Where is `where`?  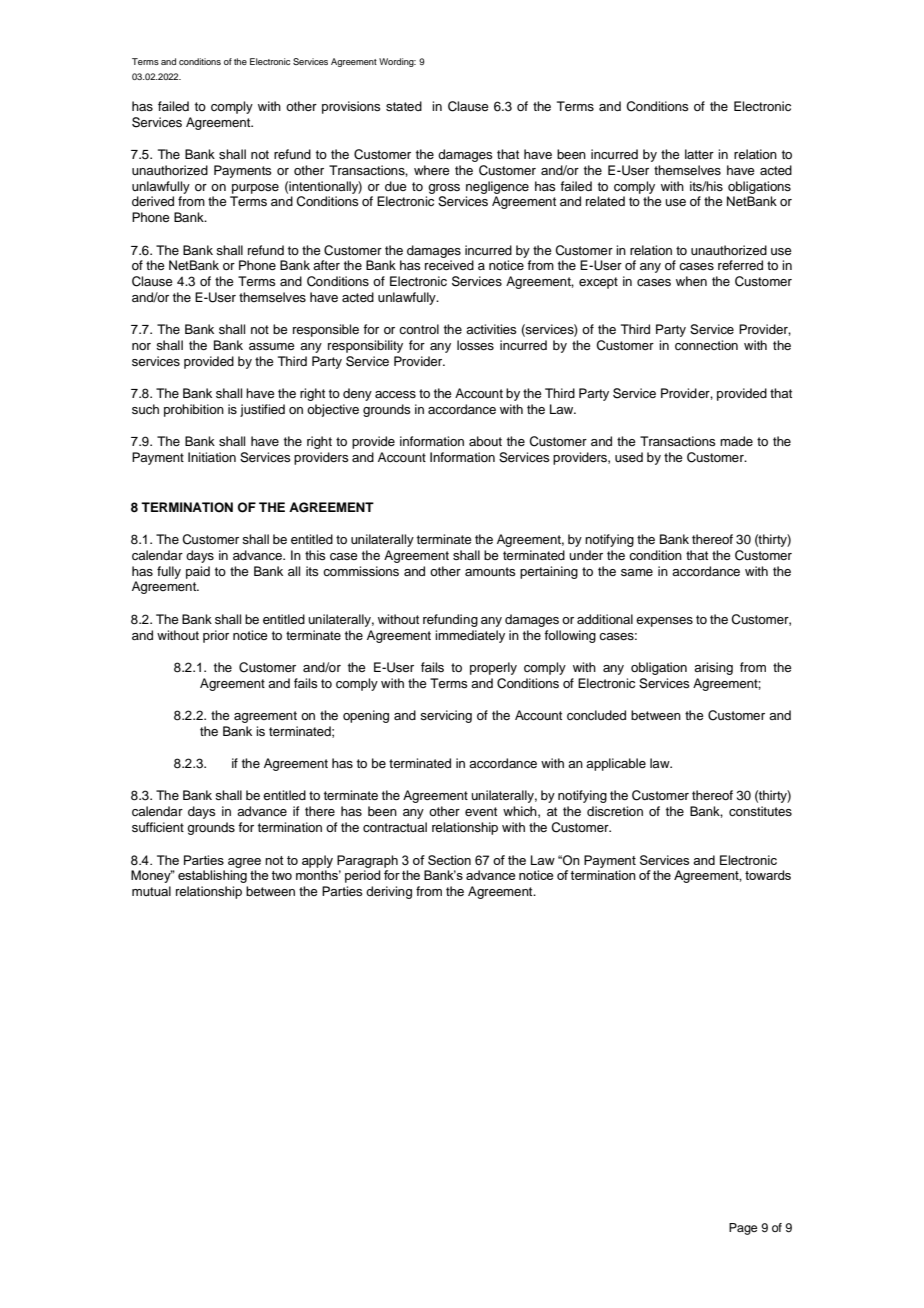
where is located at coordinates (432, 170).
